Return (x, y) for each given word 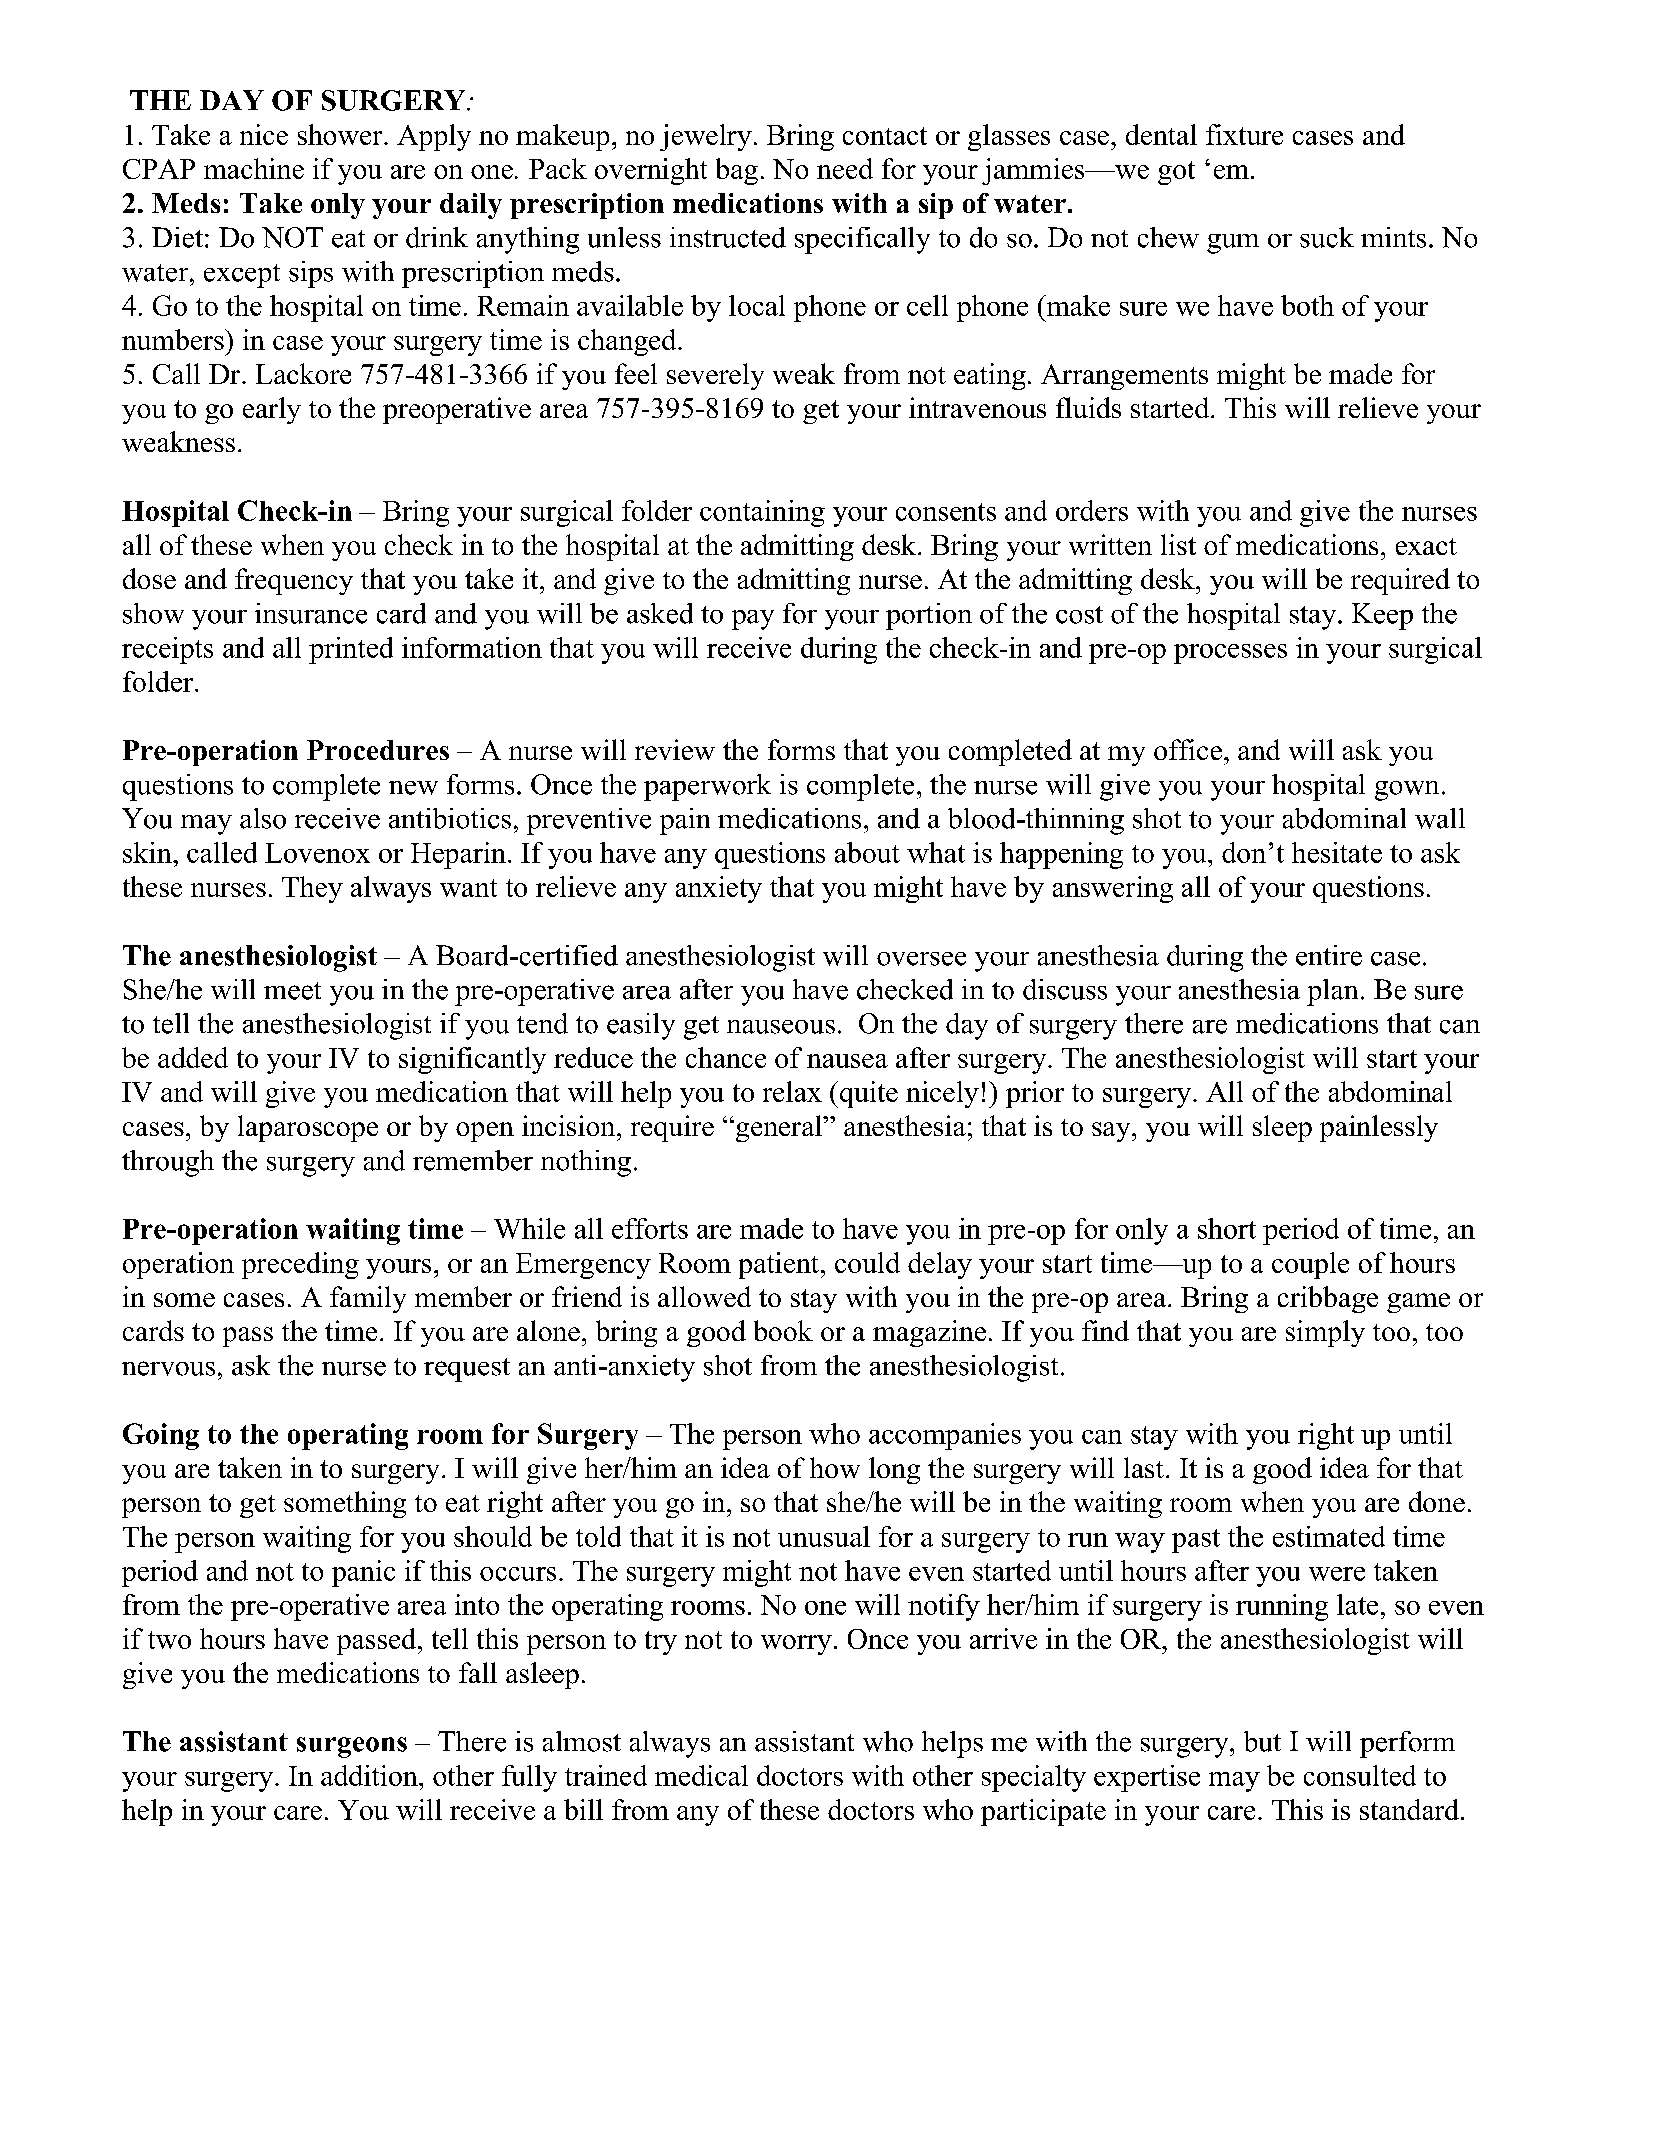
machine (254, 168)
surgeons (352, 1747)
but (1262, 1741)
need (845, 168)
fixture (1244, 134)
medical (701, 1775)
